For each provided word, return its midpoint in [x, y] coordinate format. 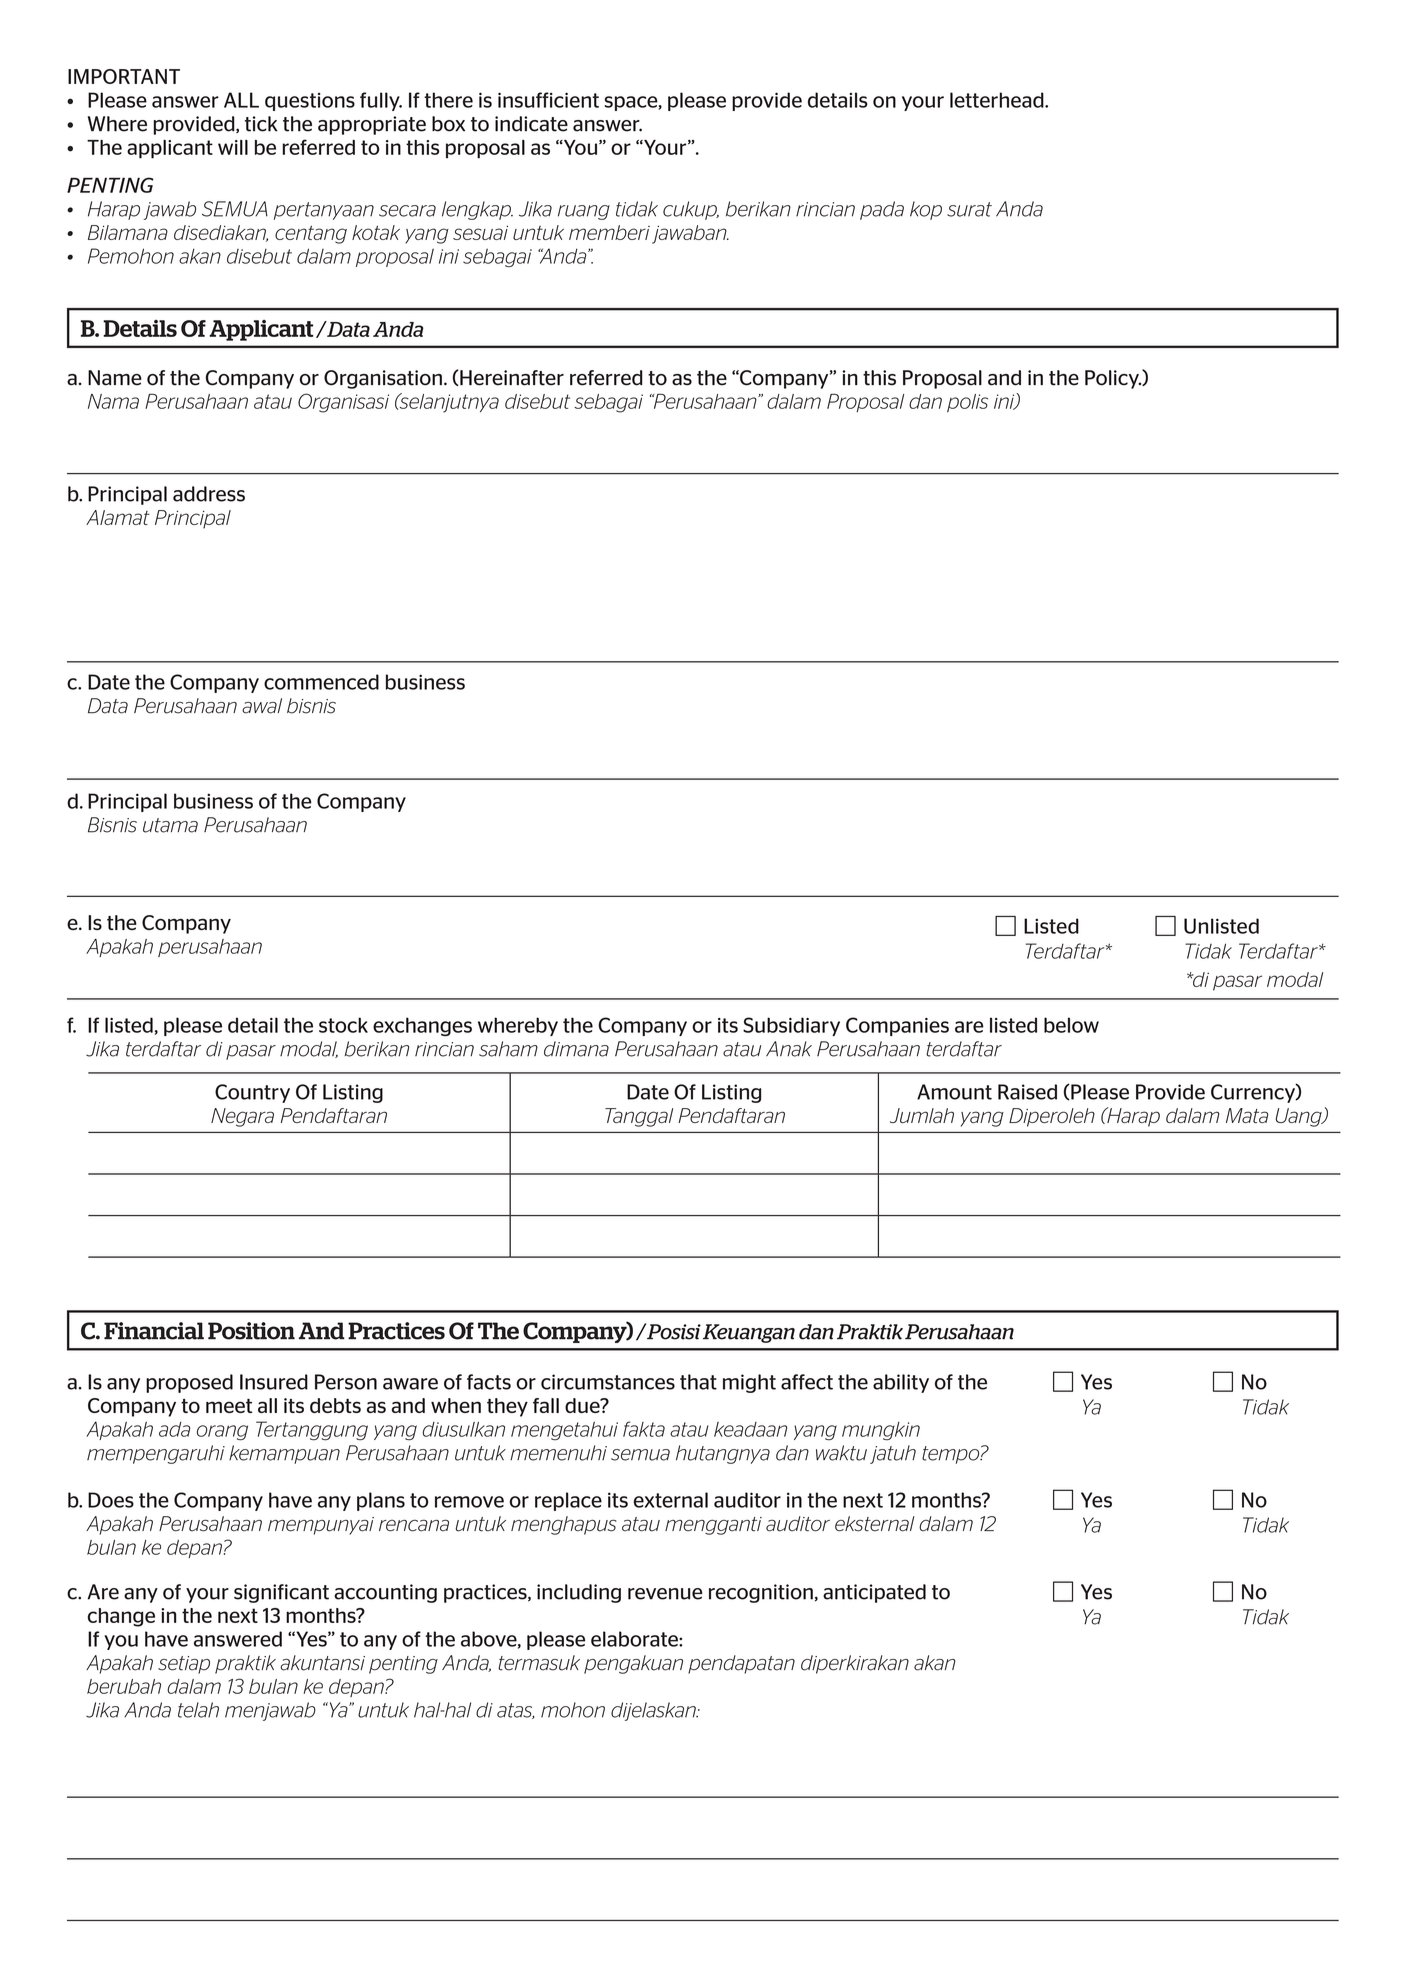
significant [281, 1593]
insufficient [548, 100]
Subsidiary [791, 1026]
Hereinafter [511, 378]
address [209, 494]
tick [261, 124]
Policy [1113, 379]
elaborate [635, 1639]
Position [251, 1331]
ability [901, 1383]
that [698, 1382]
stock [343, 1025]
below [1071, 1025]
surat [969, 209]
